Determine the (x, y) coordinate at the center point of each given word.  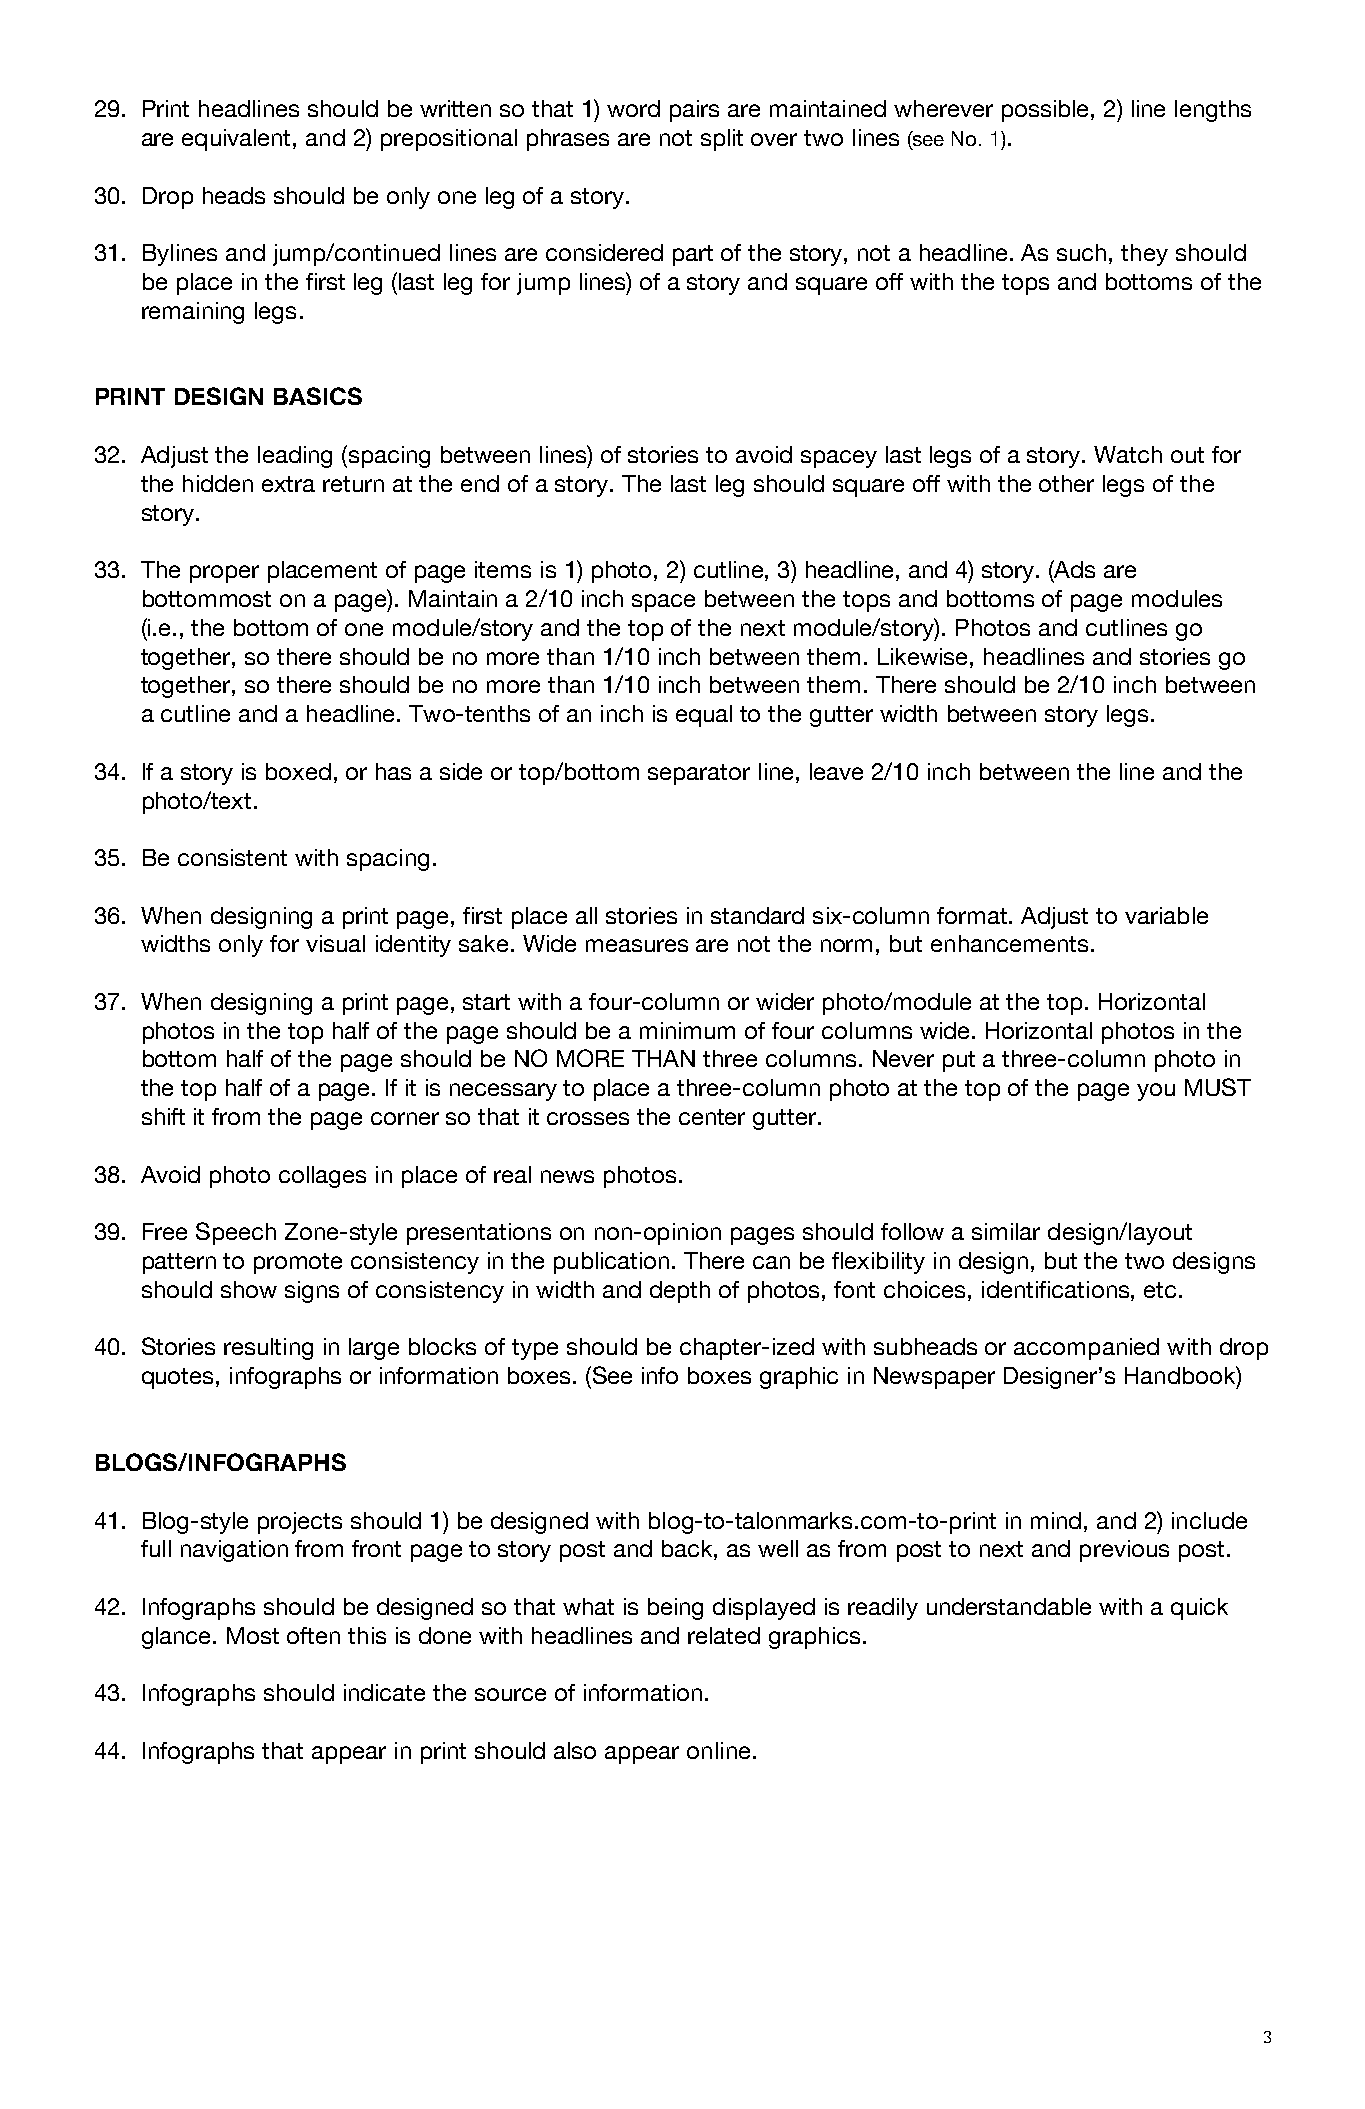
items (503, 569)
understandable (1009, 1606)
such (1081, 252)
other (1066, 483)
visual (335, 943)
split (722, 140)
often (313, 1635)
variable (1166, 915)
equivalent (236, 140)
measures (637, 945)
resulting (268, 1349)
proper (224, 574)
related (724, 1635)
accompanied (1086, 1349)
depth (680, 1292)
